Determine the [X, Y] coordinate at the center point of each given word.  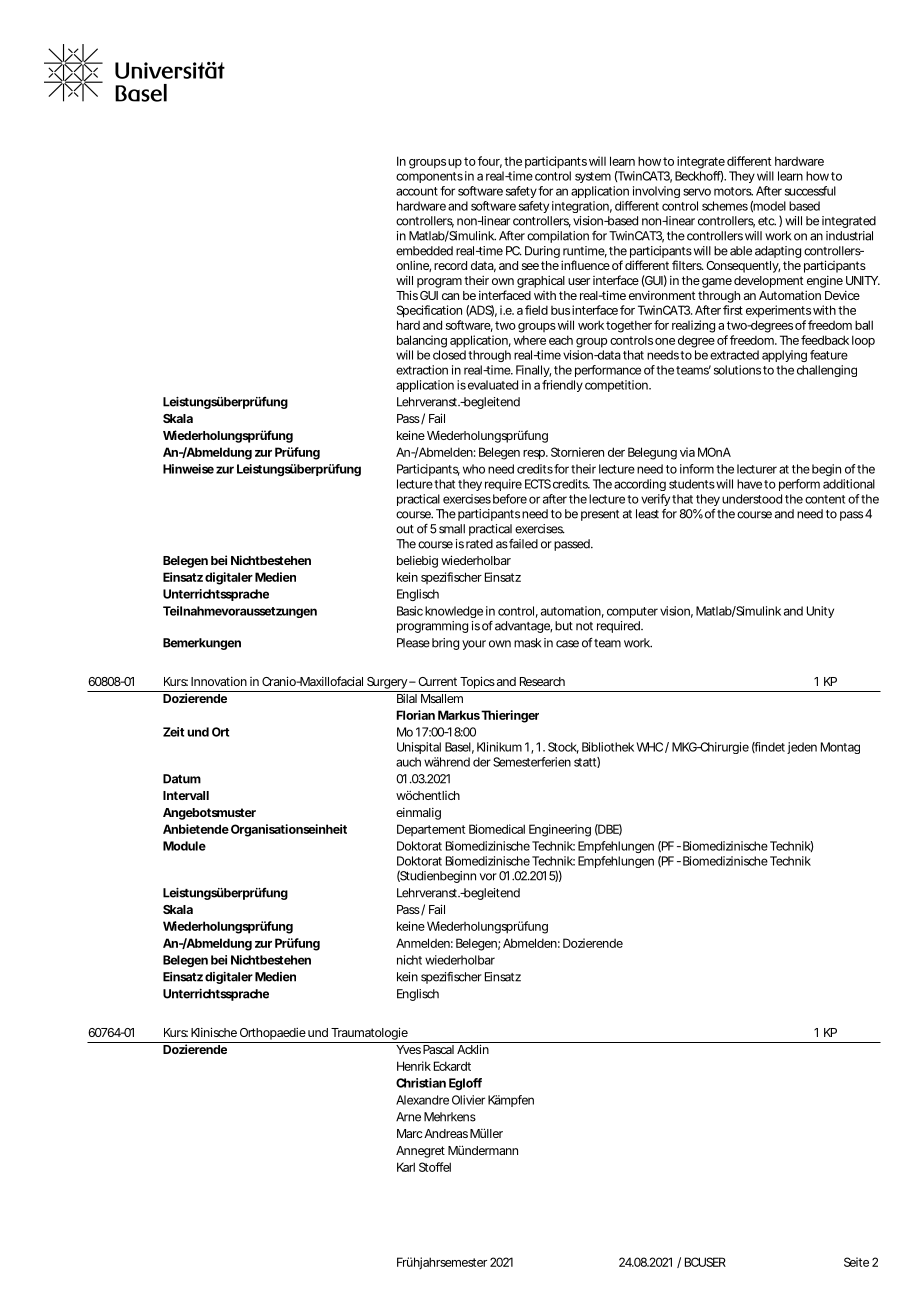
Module [184, 846]
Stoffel [435, 1167]
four [490, 162]
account [417, 191]
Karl [406, 1167]
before [510, 499]
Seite [856, 1262]
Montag [840, 748]
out [405, 529]
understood [752, 499]
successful [810, 191]
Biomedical [497, 829]
